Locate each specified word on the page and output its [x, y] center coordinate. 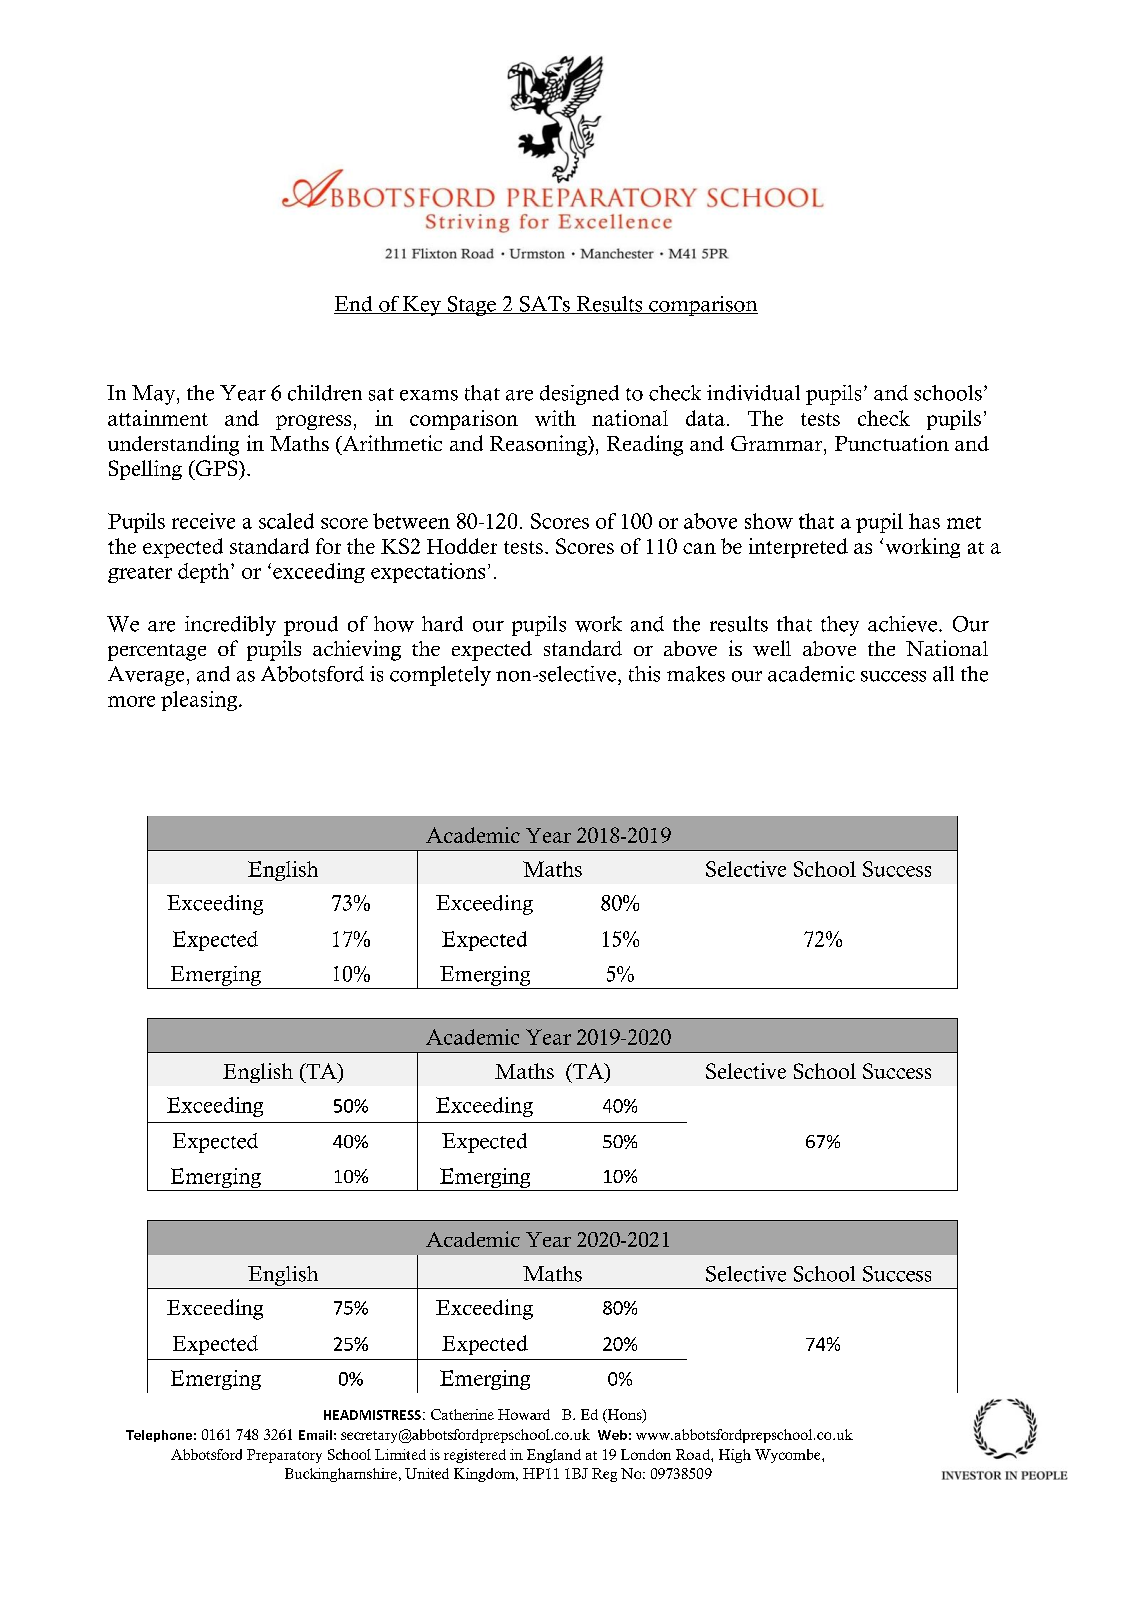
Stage [471, 306]
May [155, 395]
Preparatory [284, 1456]
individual [753, 393]
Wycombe [789, 1456]
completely [440, 676]
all [943, 674]
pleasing [200, 701]
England [554, 1456]
